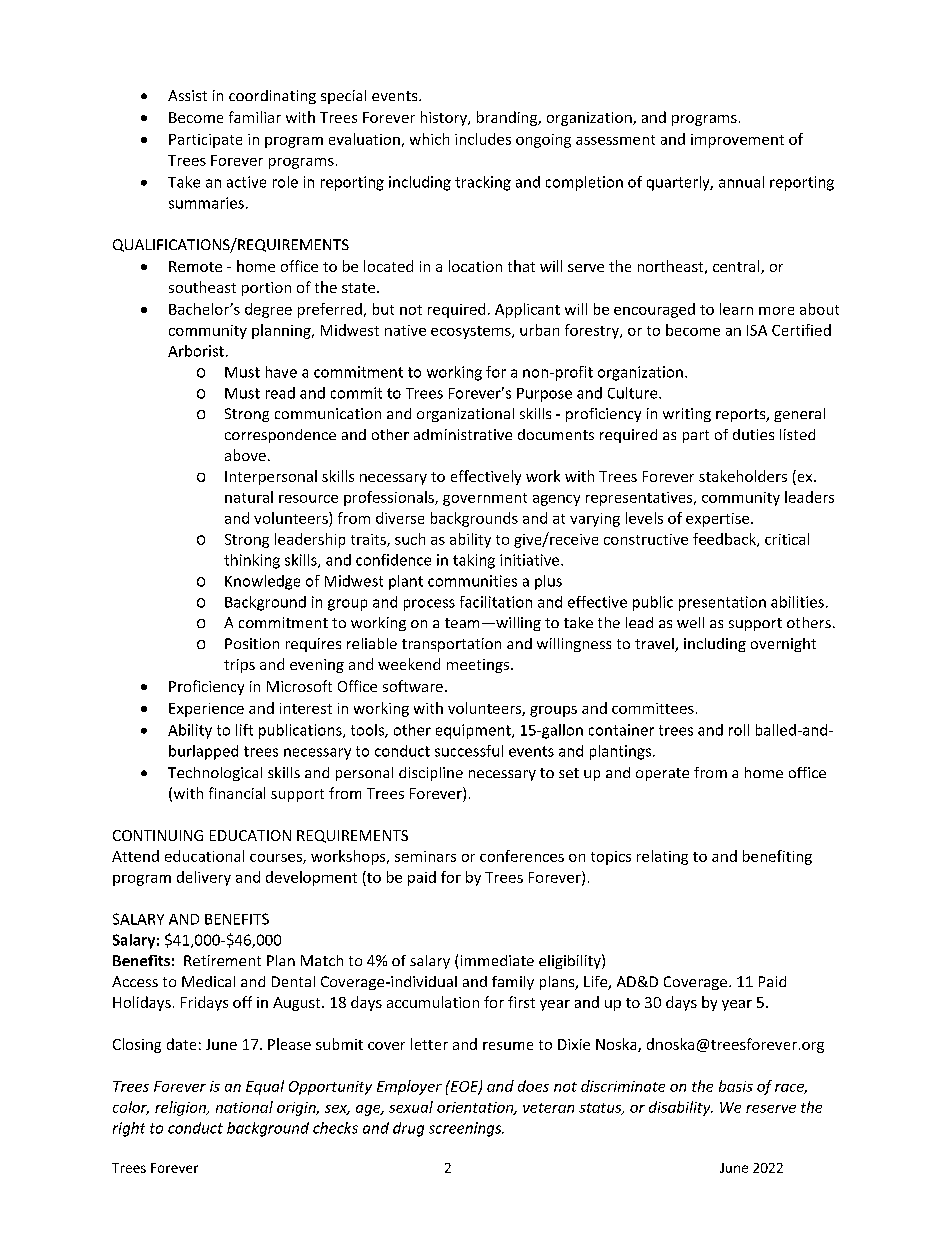 The width and height of the page is (952, 1233). Describe the element at coordinates (255, 117) in the page. I see `familiar` at that location.
